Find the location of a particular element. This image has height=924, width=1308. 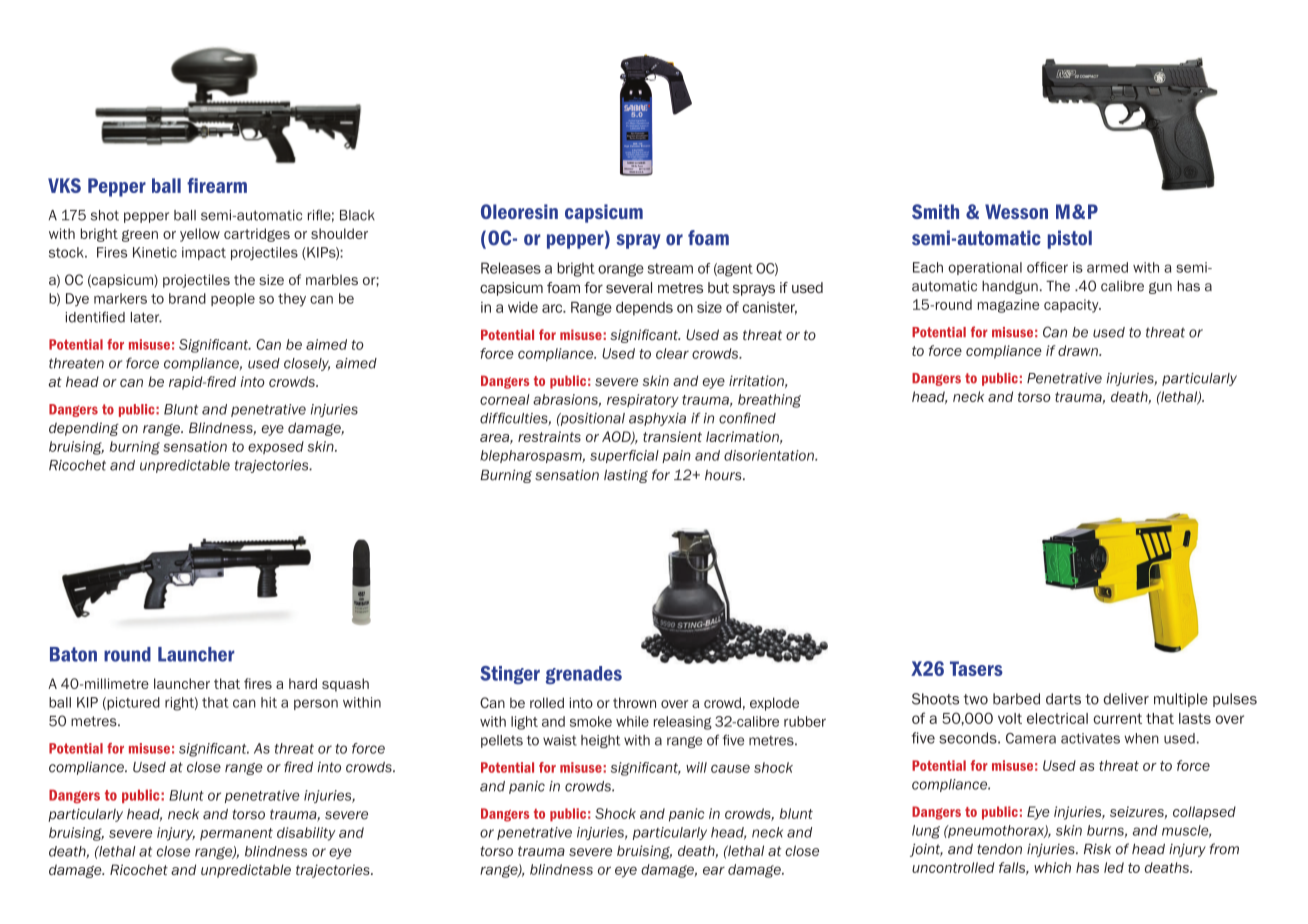

stream is located at coordinates (670, 268).
